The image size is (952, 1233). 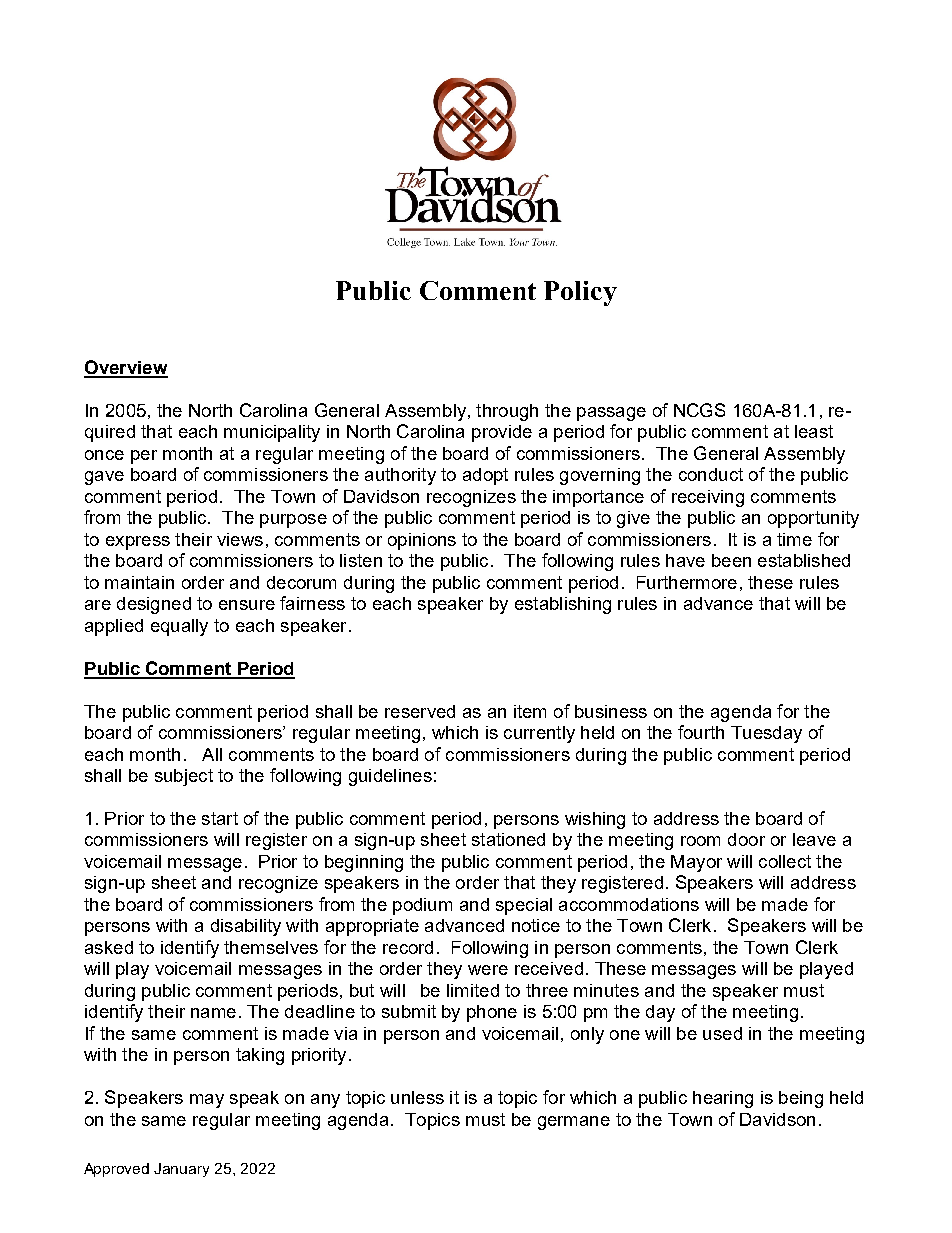 What do you see at coordinates (181, 1170) in the screenshot?
I see `January` at bounding box center [181, 1170].
